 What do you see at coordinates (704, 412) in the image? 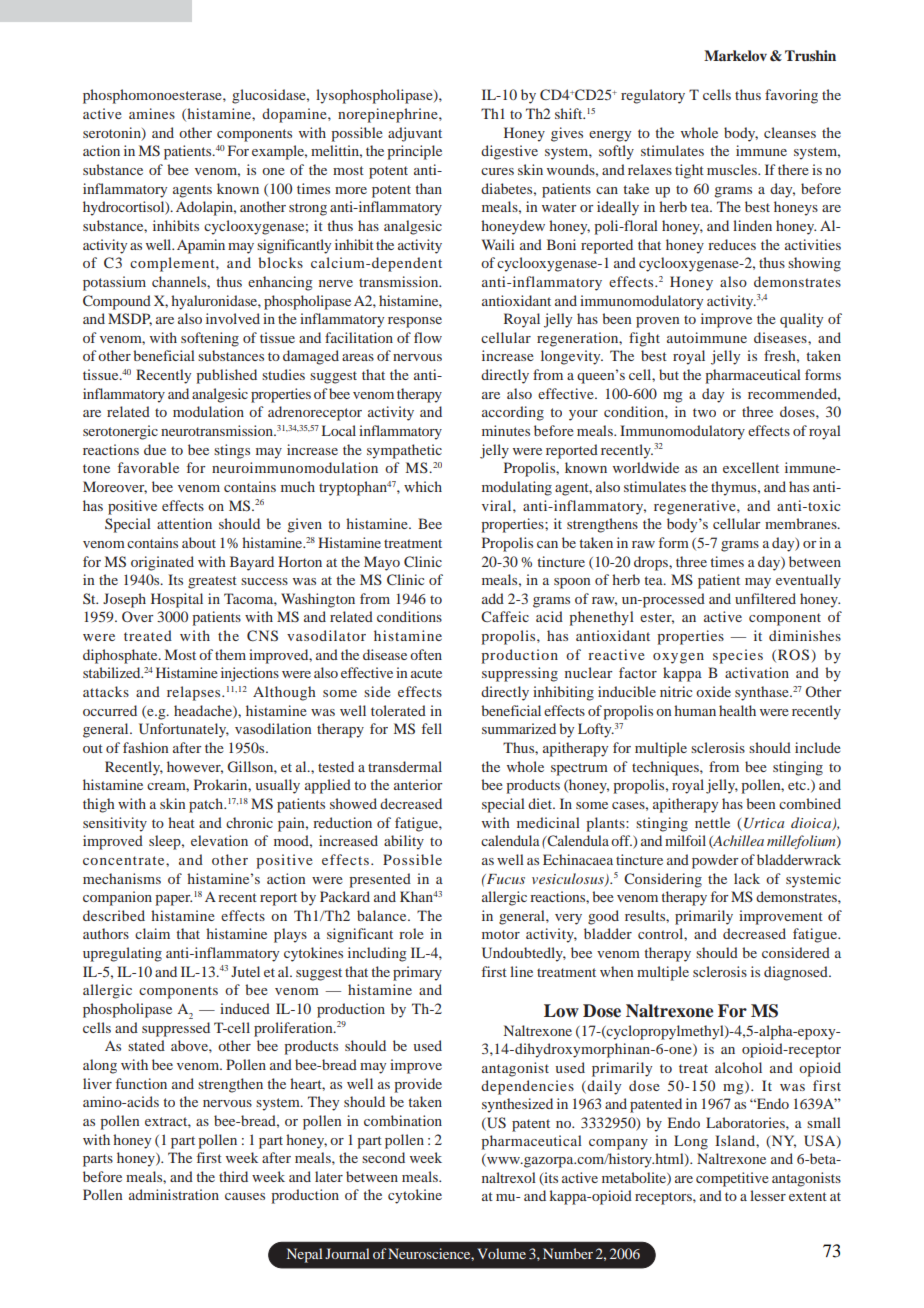
I see `two` at bounding box center [704, 412].
